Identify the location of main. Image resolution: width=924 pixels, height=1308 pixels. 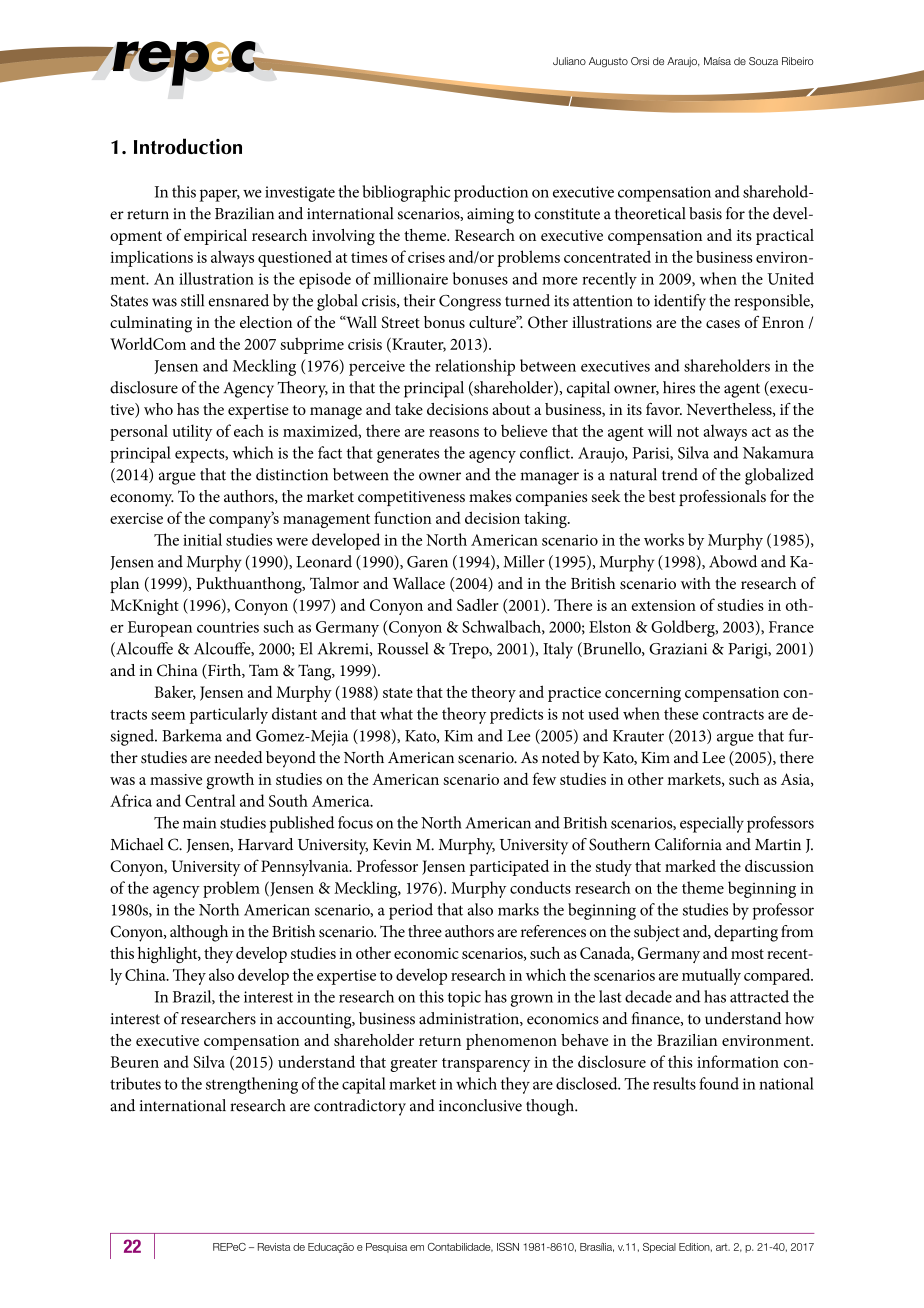
(199, 823).
